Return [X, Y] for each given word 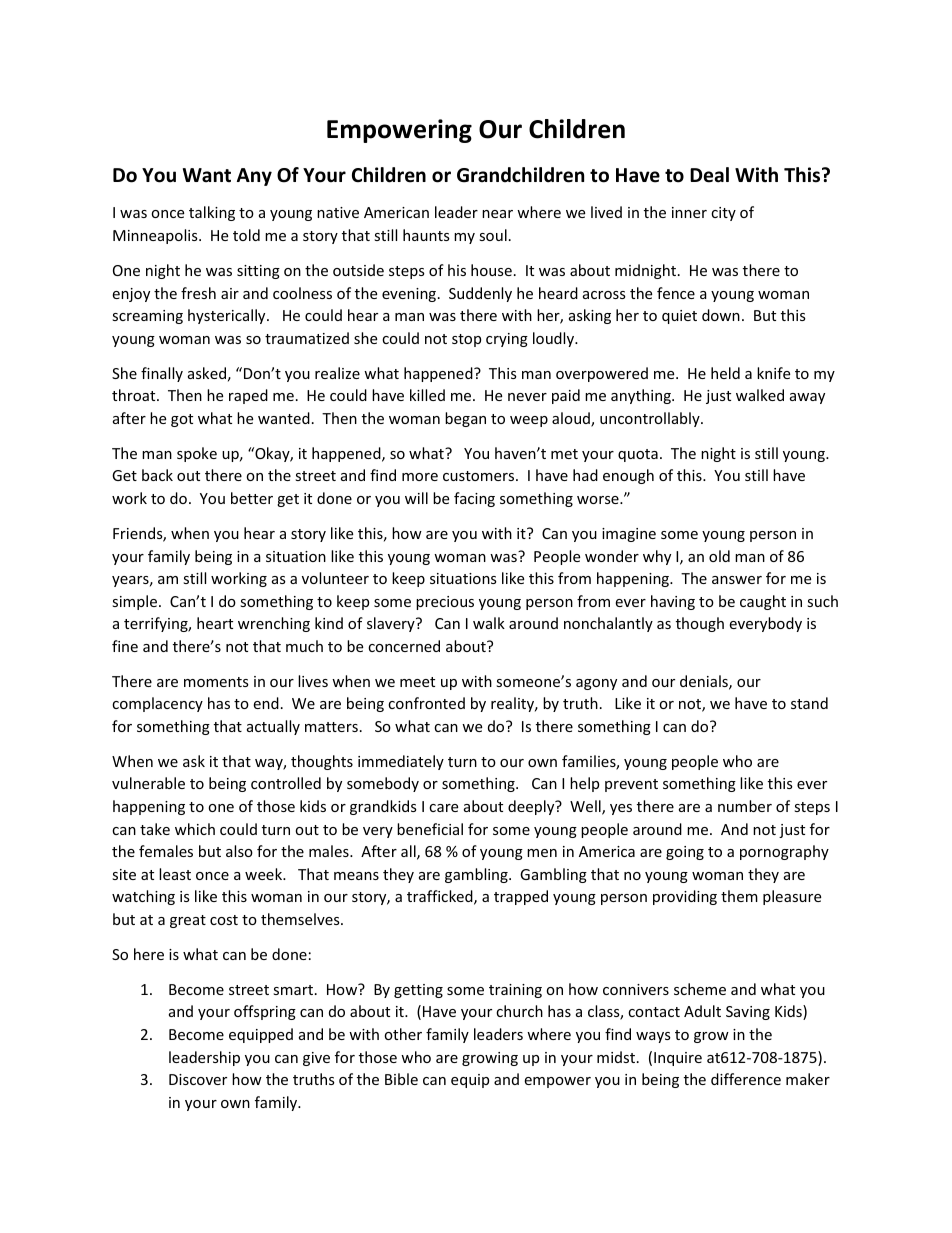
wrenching [274, 624]
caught [763, 602]
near [497, 214]
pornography [784, 852]
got [182, 420]
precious [445, 603]
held [725, 373]
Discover [198, 1079]
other [403, 1034]
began [465, 419]
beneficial [430, 829]
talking [212, 213]
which [195, 829]
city [723, 214]
